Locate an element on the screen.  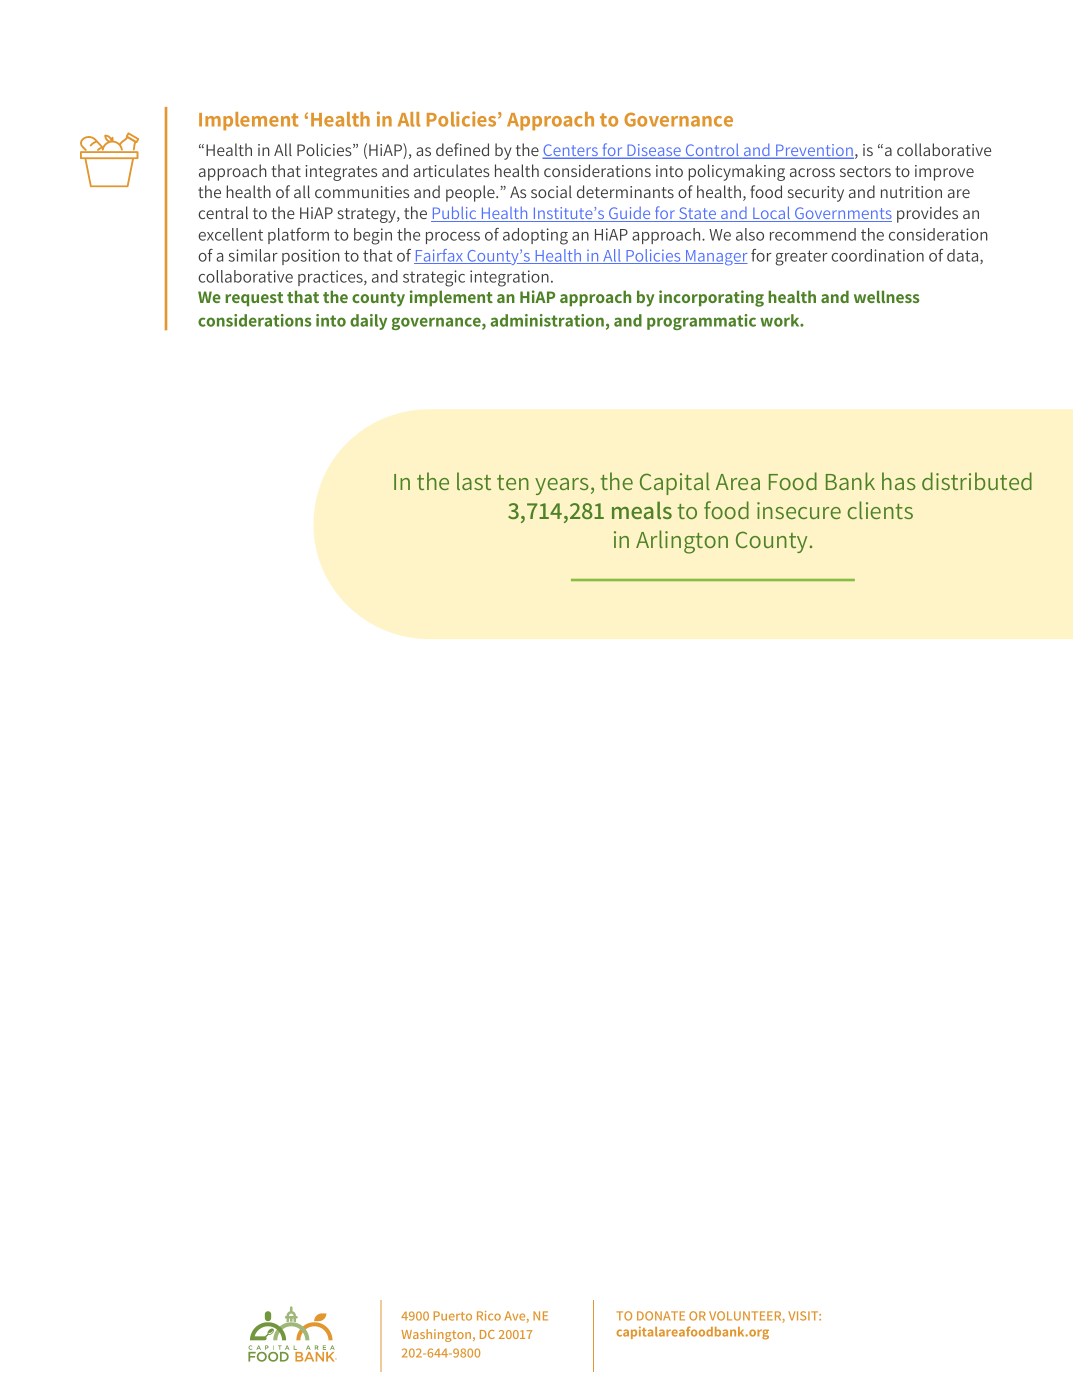
ten is located at coordinates (513, 482).
